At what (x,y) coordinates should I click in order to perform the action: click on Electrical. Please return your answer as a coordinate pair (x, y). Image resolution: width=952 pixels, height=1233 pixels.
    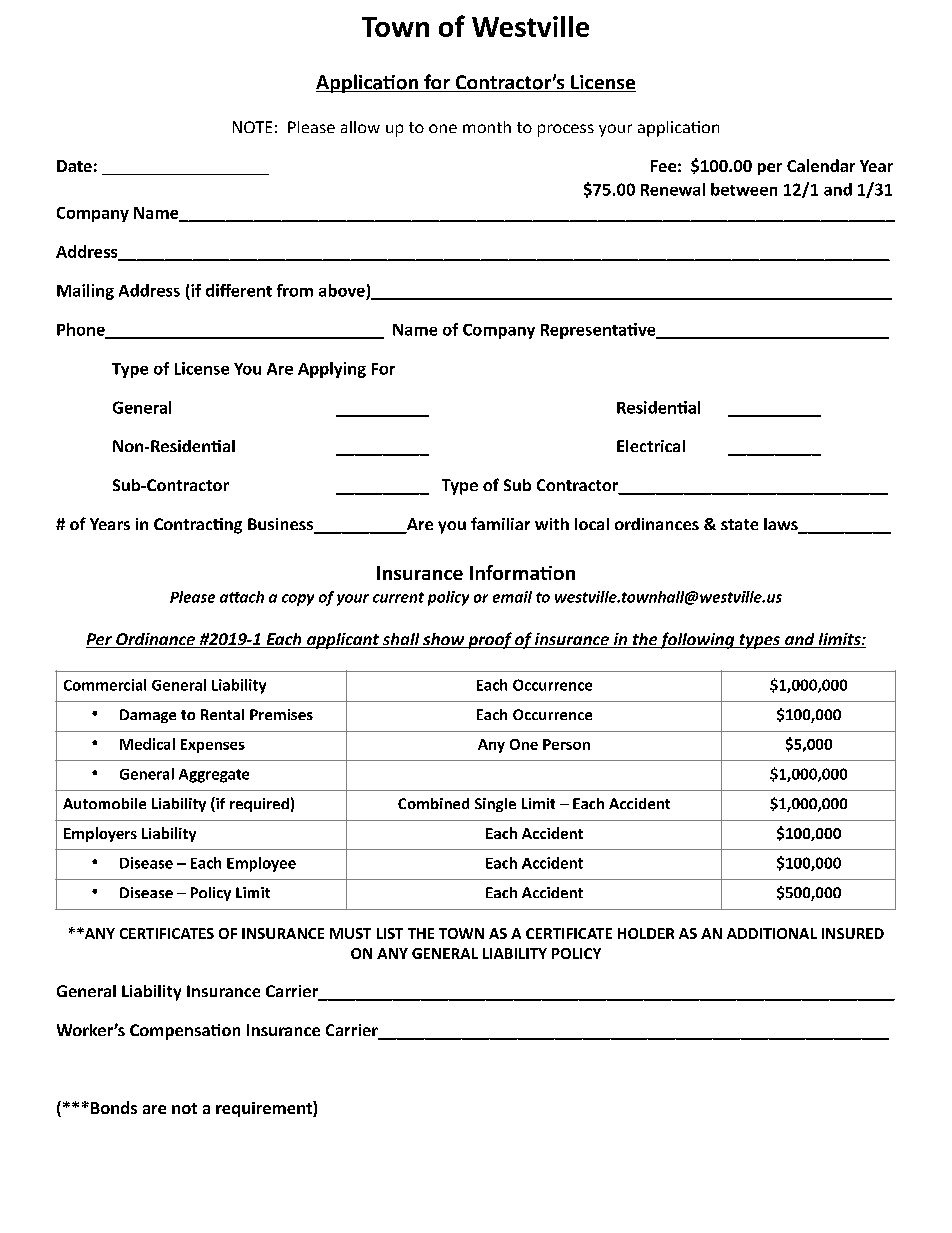
    Looking at the image, I should click on (651, 446).
